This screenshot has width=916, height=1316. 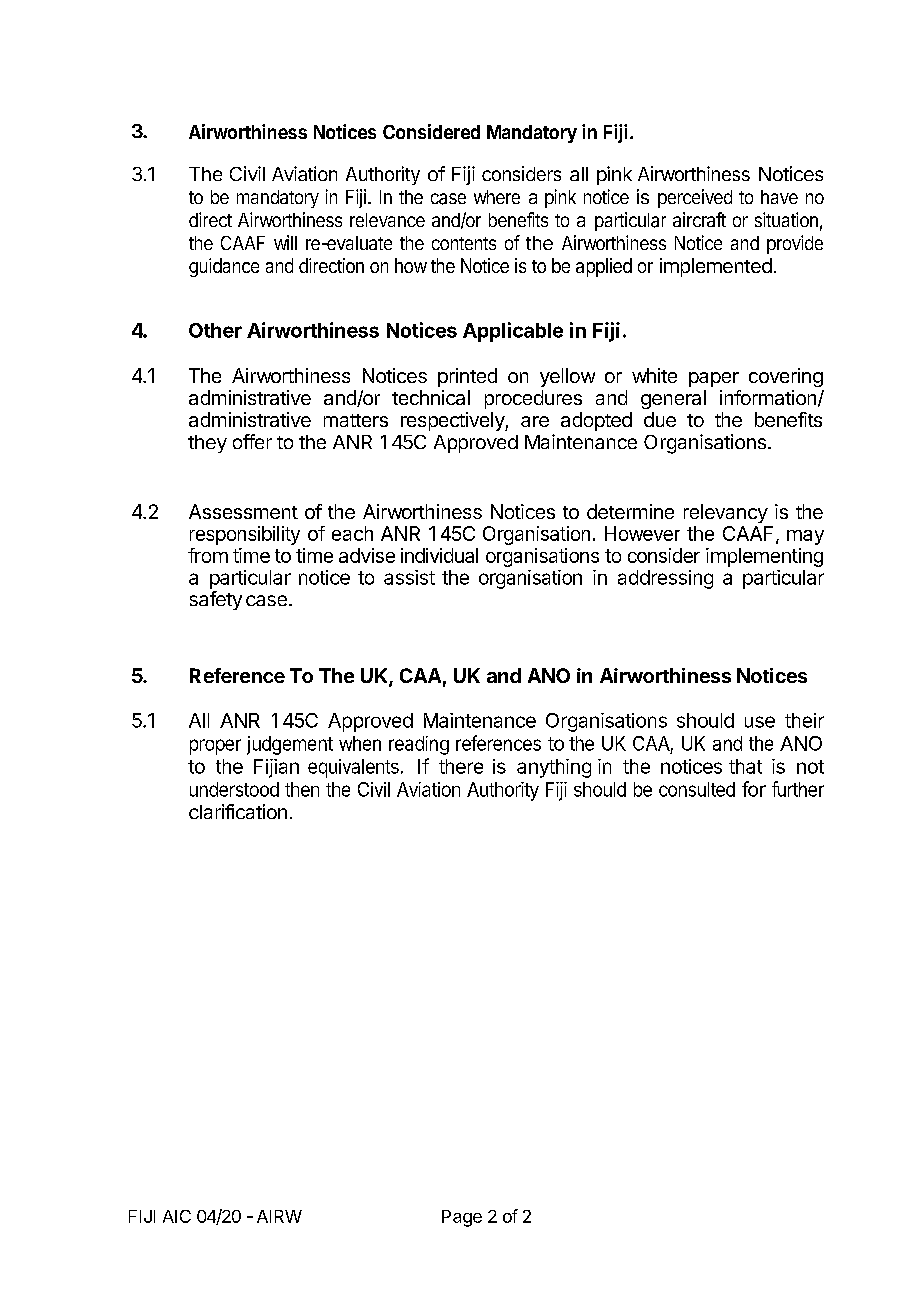 I want to click on aircraft, so click(x=699, y=219).
